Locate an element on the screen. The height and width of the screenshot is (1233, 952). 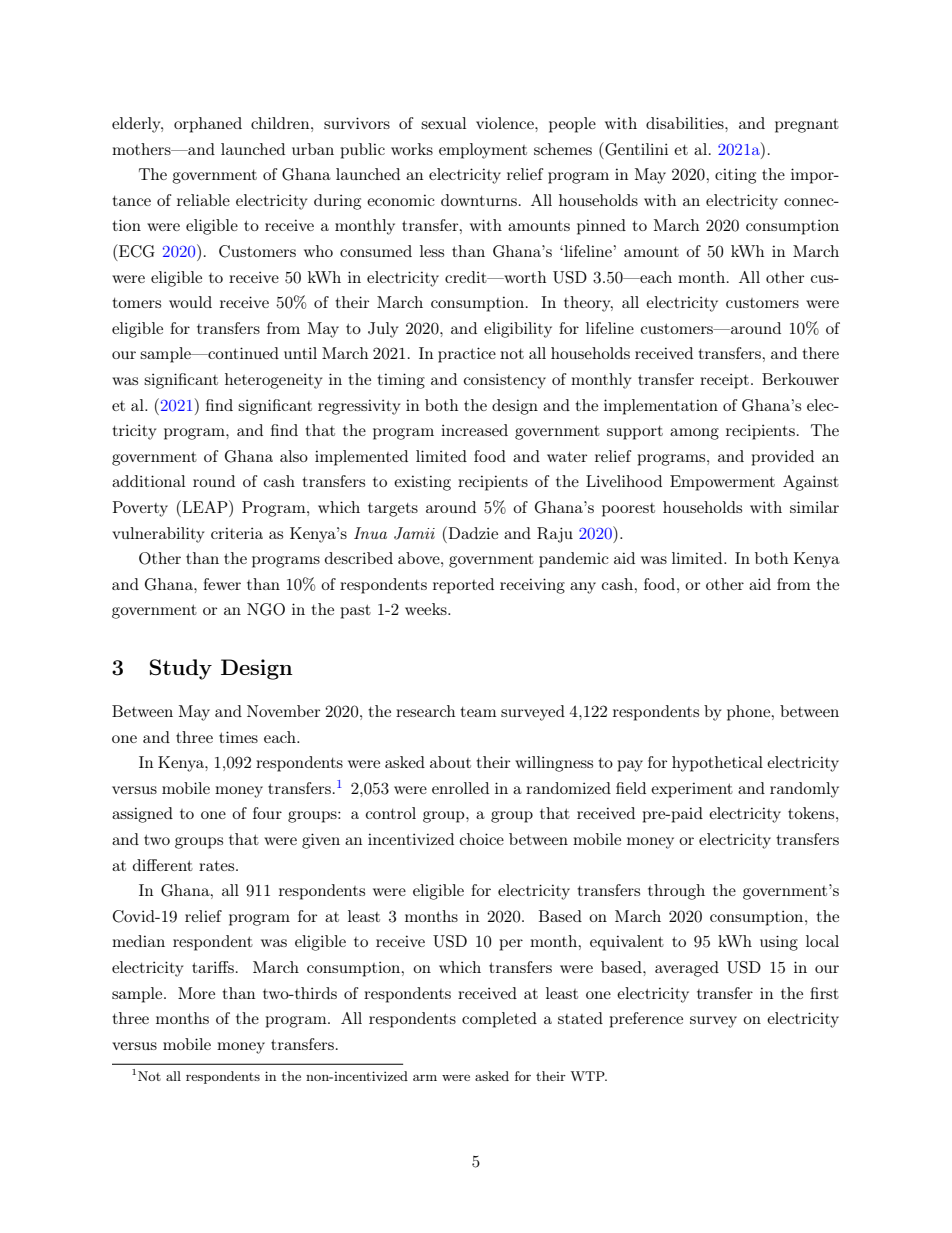
fewer is located at coordinates (222, 584).
